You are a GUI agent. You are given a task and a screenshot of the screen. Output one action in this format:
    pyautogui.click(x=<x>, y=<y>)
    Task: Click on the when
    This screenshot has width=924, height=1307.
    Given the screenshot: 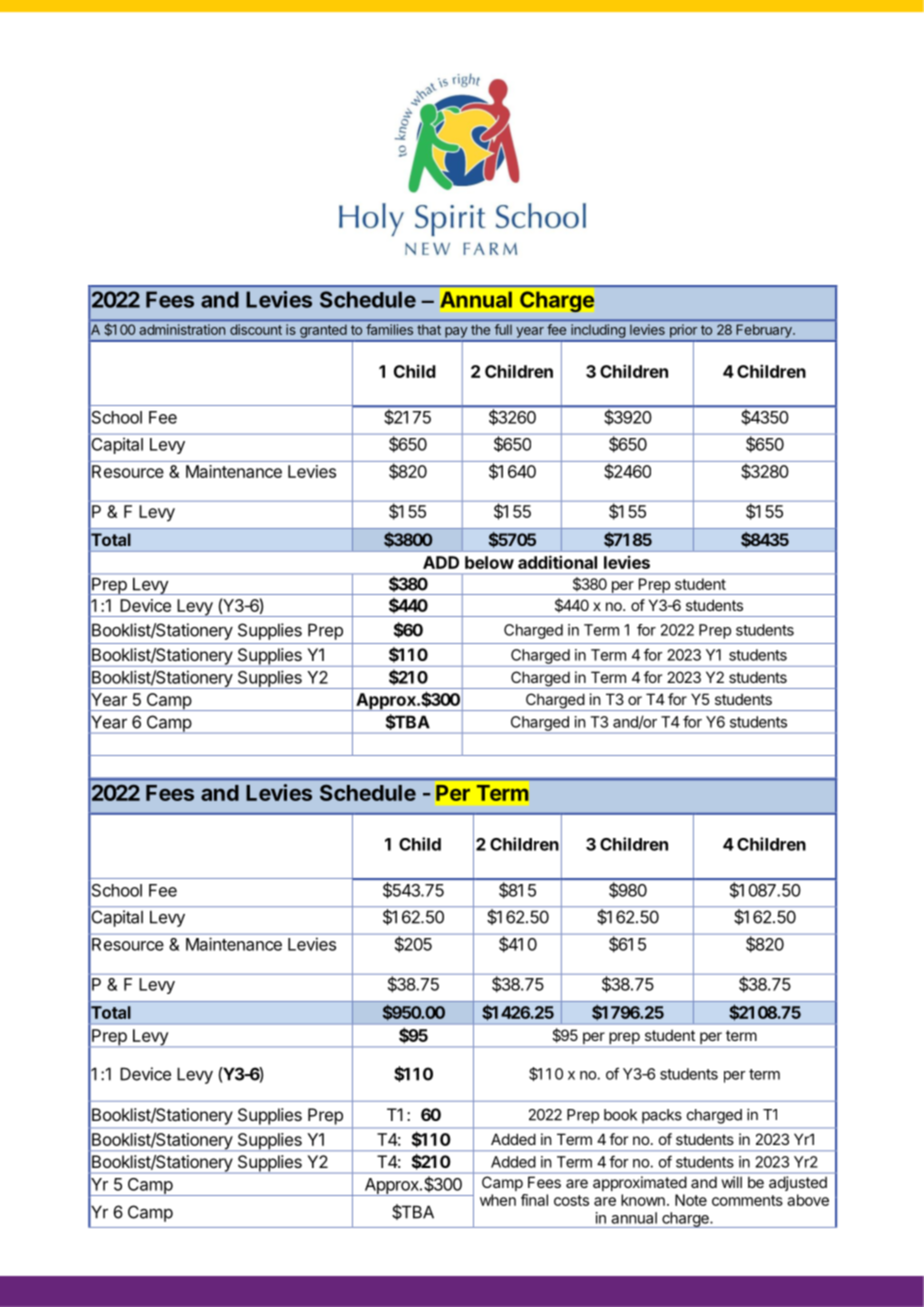 What is the action you would take?
    pyautogui.click(x=498, y=1200)
